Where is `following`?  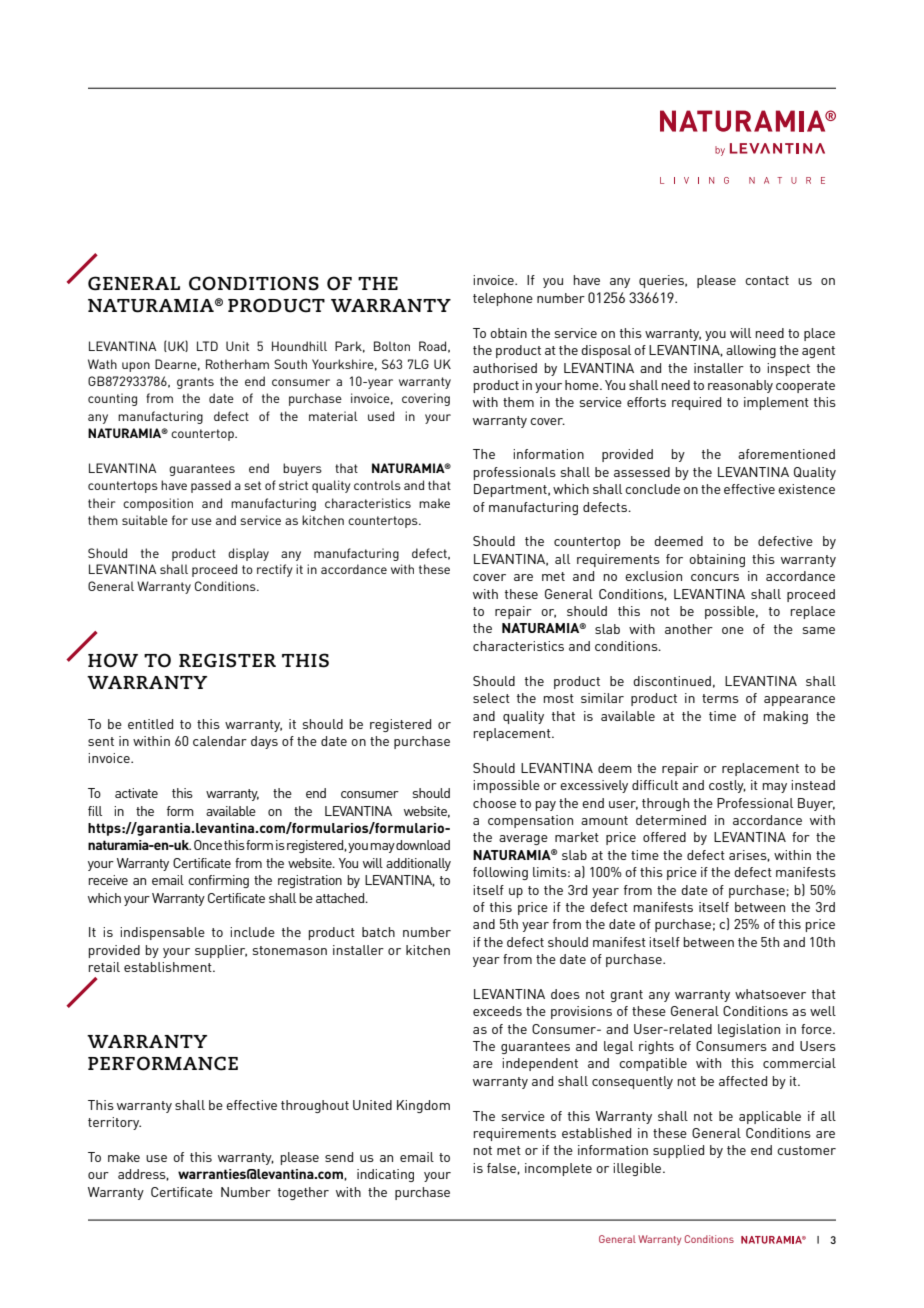 following is located at coordinates (500, 873).
